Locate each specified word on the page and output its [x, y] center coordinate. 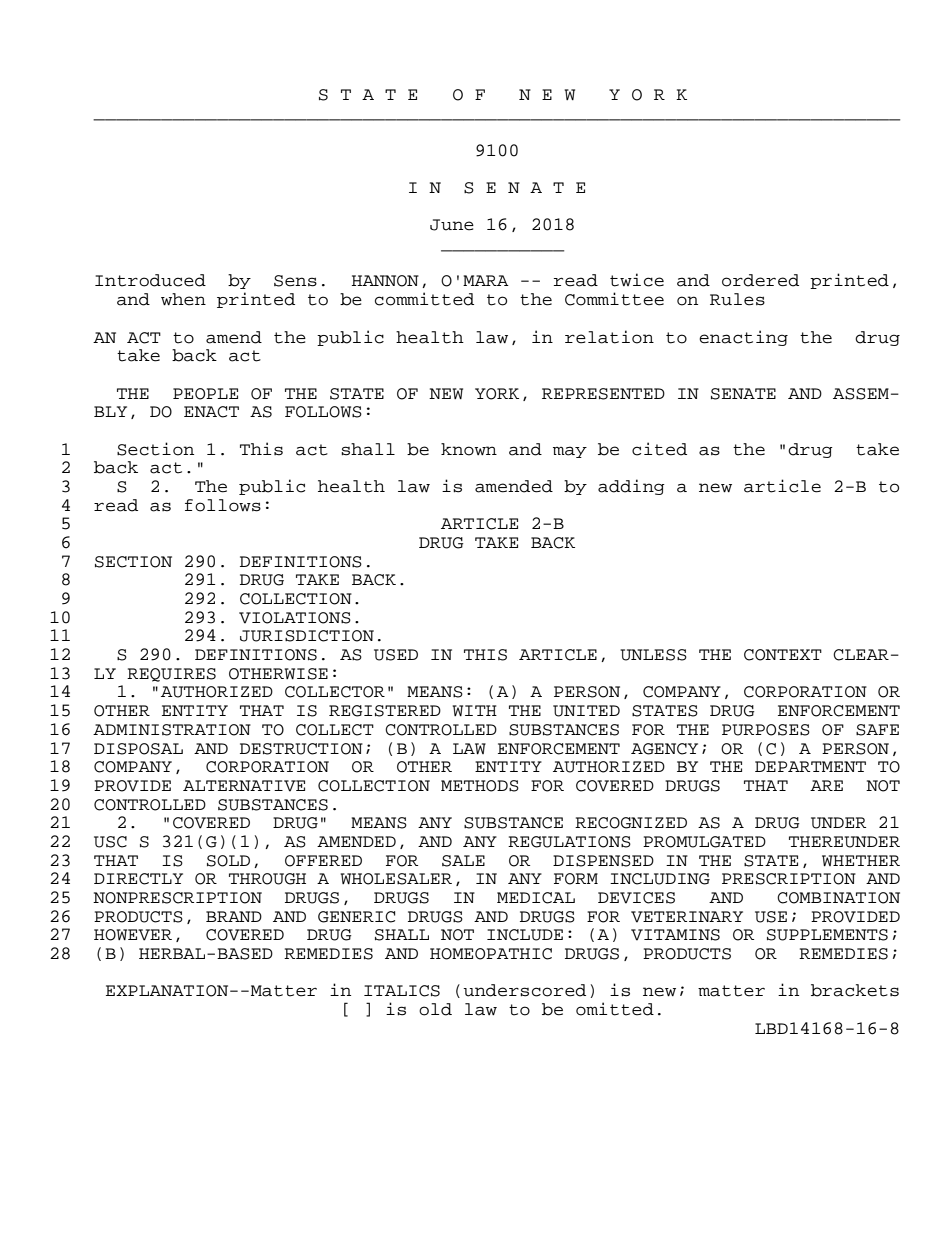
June [452, 225]
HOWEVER [133, 935]
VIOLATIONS [295, 618]
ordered [760, 280]
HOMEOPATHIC [491, 954]
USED [396, 655]
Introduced [150, 280]
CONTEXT [783, 655]
